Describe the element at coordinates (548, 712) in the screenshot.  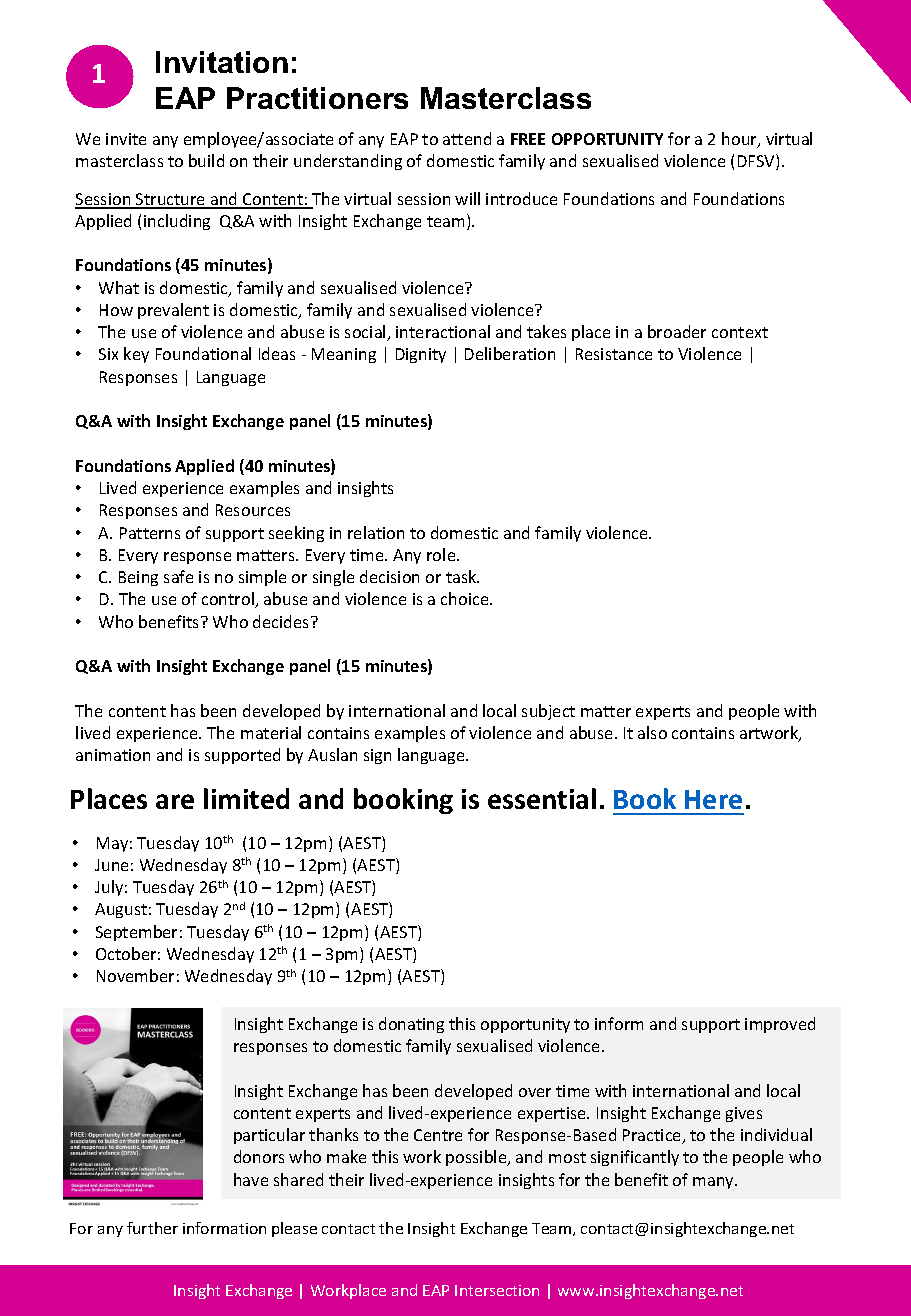
I see `subject` at that location.
